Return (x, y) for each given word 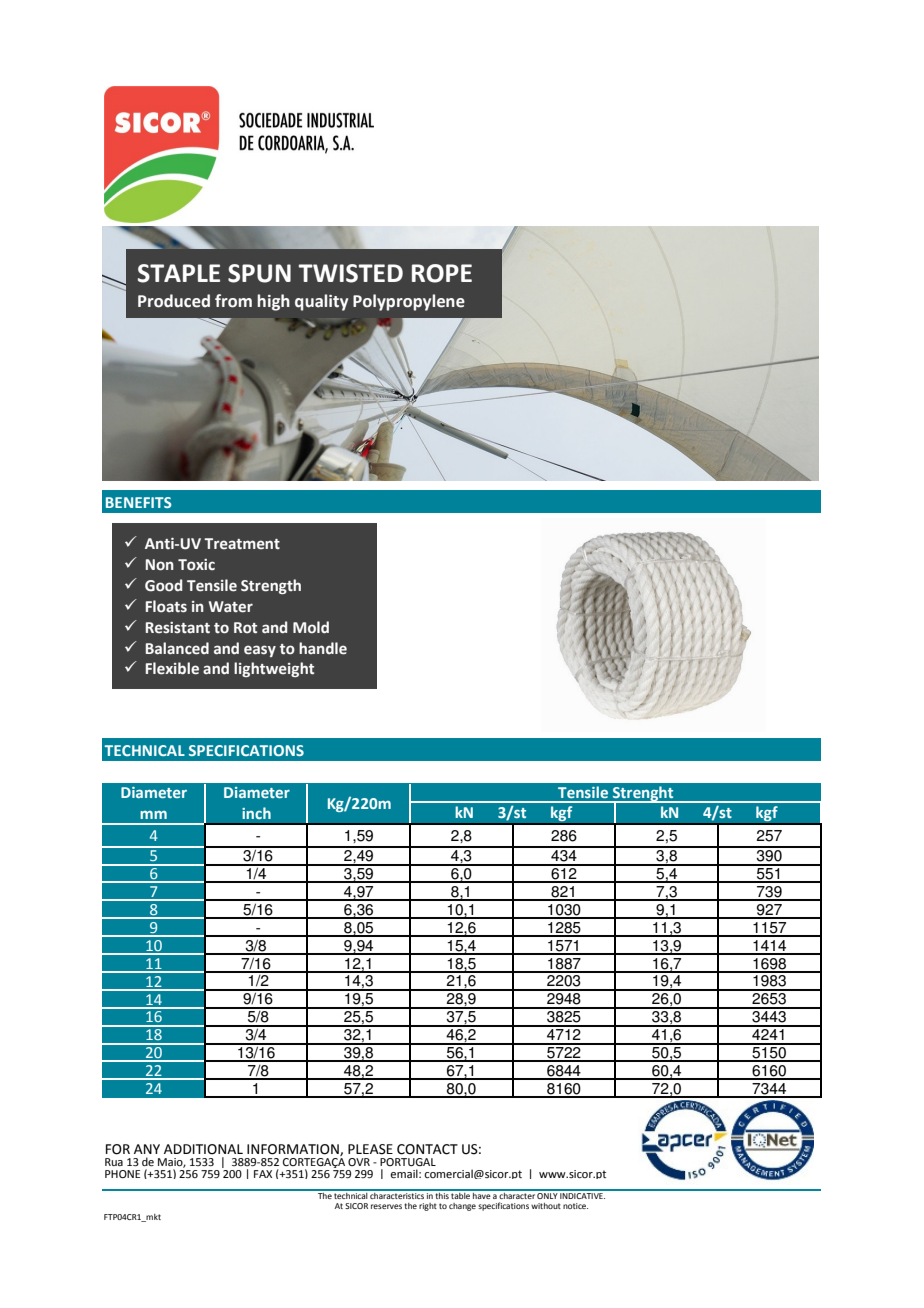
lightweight (274, 669)
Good (163, 585)
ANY (147, 1149)
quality (321, 302)
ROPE (442, 273)
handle (323, 648)
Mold (311, 627)
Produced (174, 301)
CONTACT (427, 1149)
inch (256, 813)
